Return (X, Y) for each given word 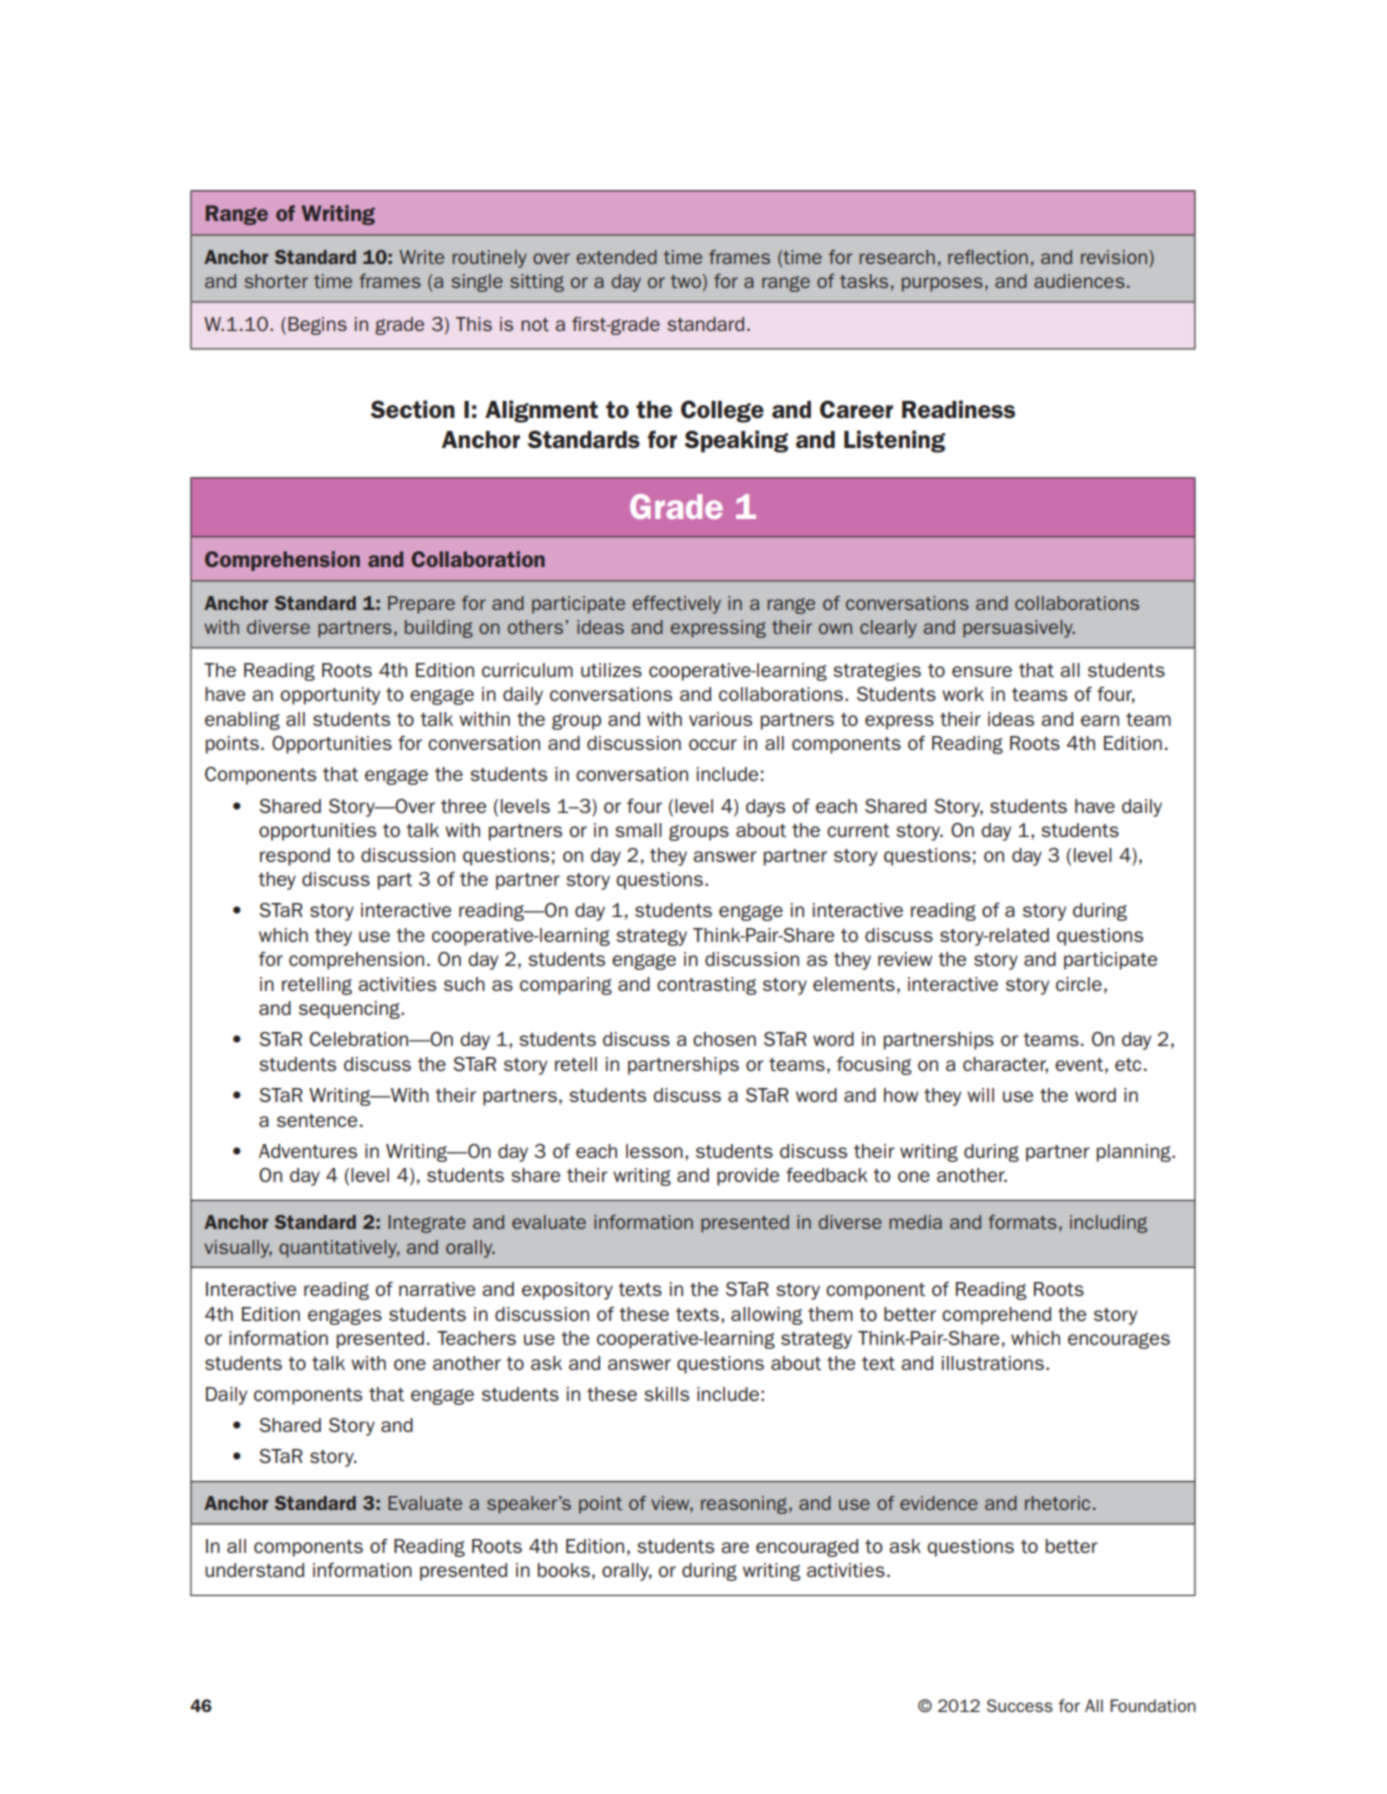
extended (616, 257)
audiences (1079, 281)
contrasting (706, 986)
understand (254, 1570)
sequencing (350, 1010)
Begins (317, 326)
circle (1079, 984)
